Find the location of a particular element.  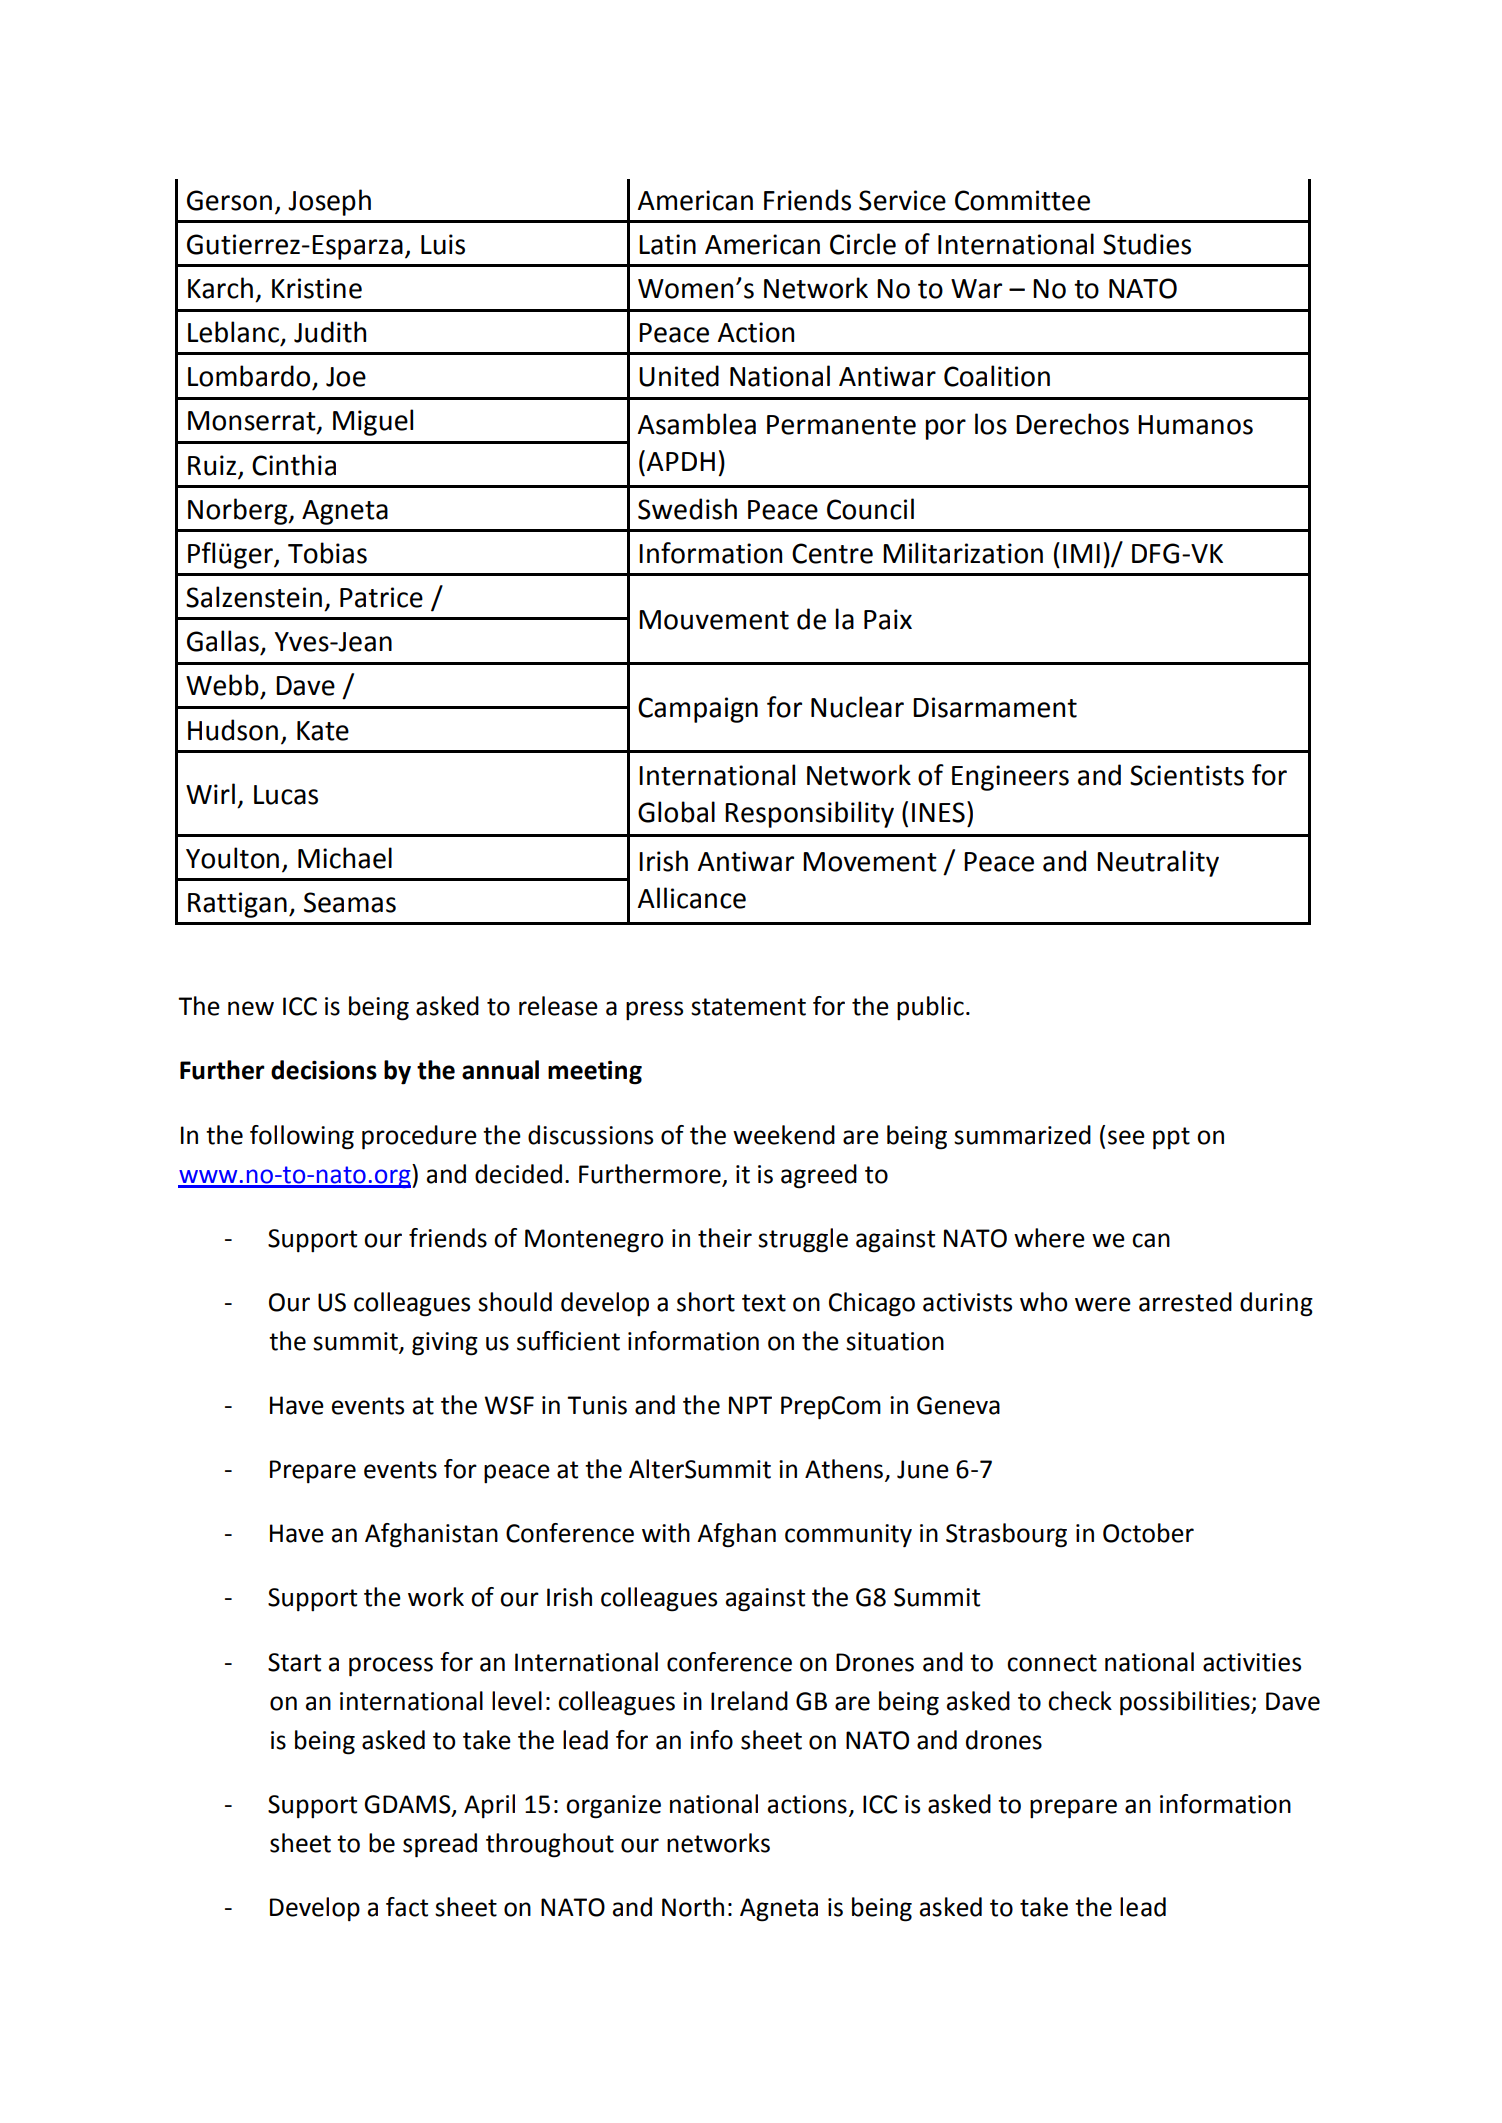

Scientists is located at coordinates (1187, 775).
